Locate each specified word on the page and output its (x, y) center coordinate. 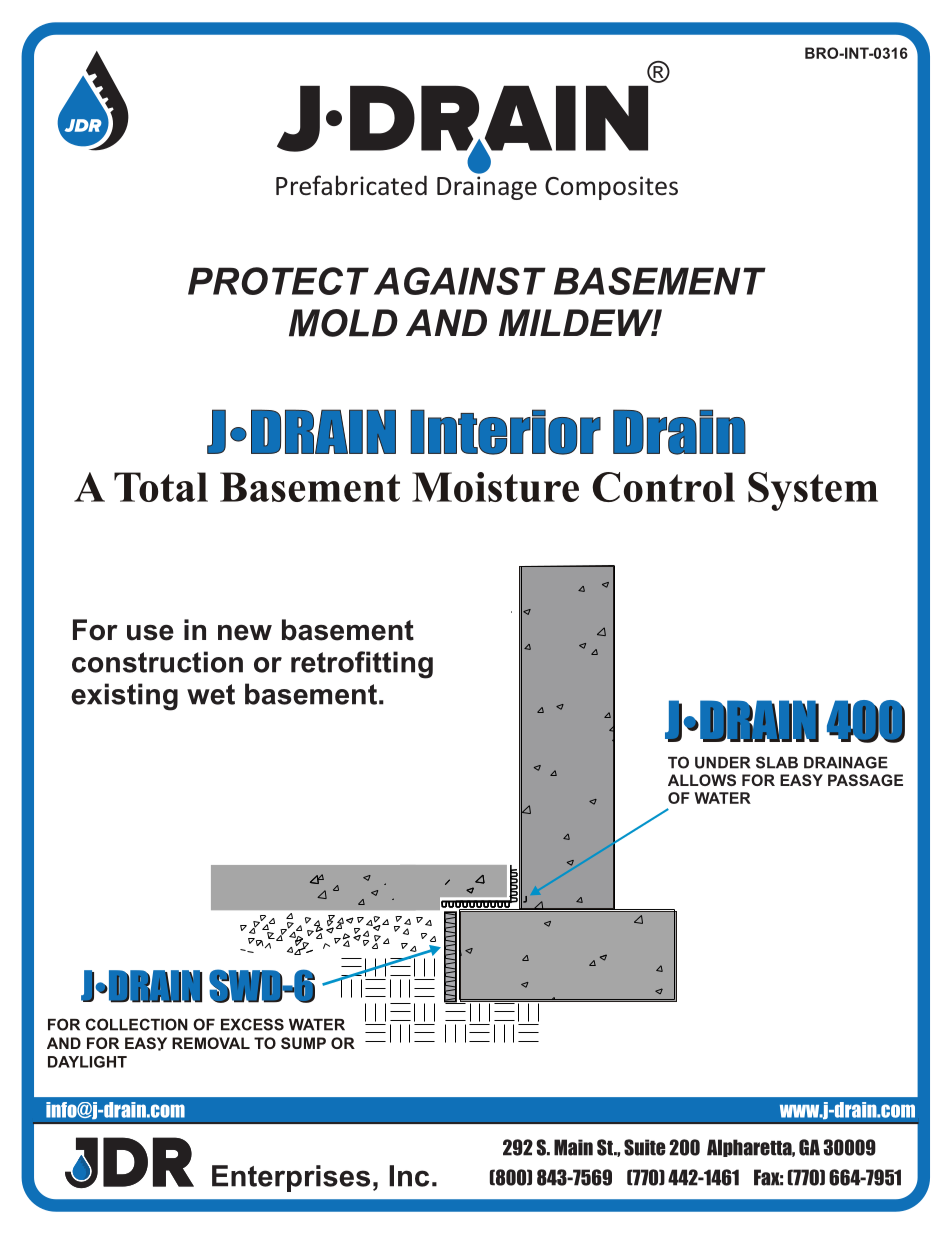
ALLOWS (702, 780)
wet (211, 694)
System (813, 491)
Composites (611, 188)
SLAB (777, 762)
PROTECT (278, 281)
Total (161, 487)
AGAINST (460, 281)
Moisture (495, 487)
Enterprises (291, 1178)
